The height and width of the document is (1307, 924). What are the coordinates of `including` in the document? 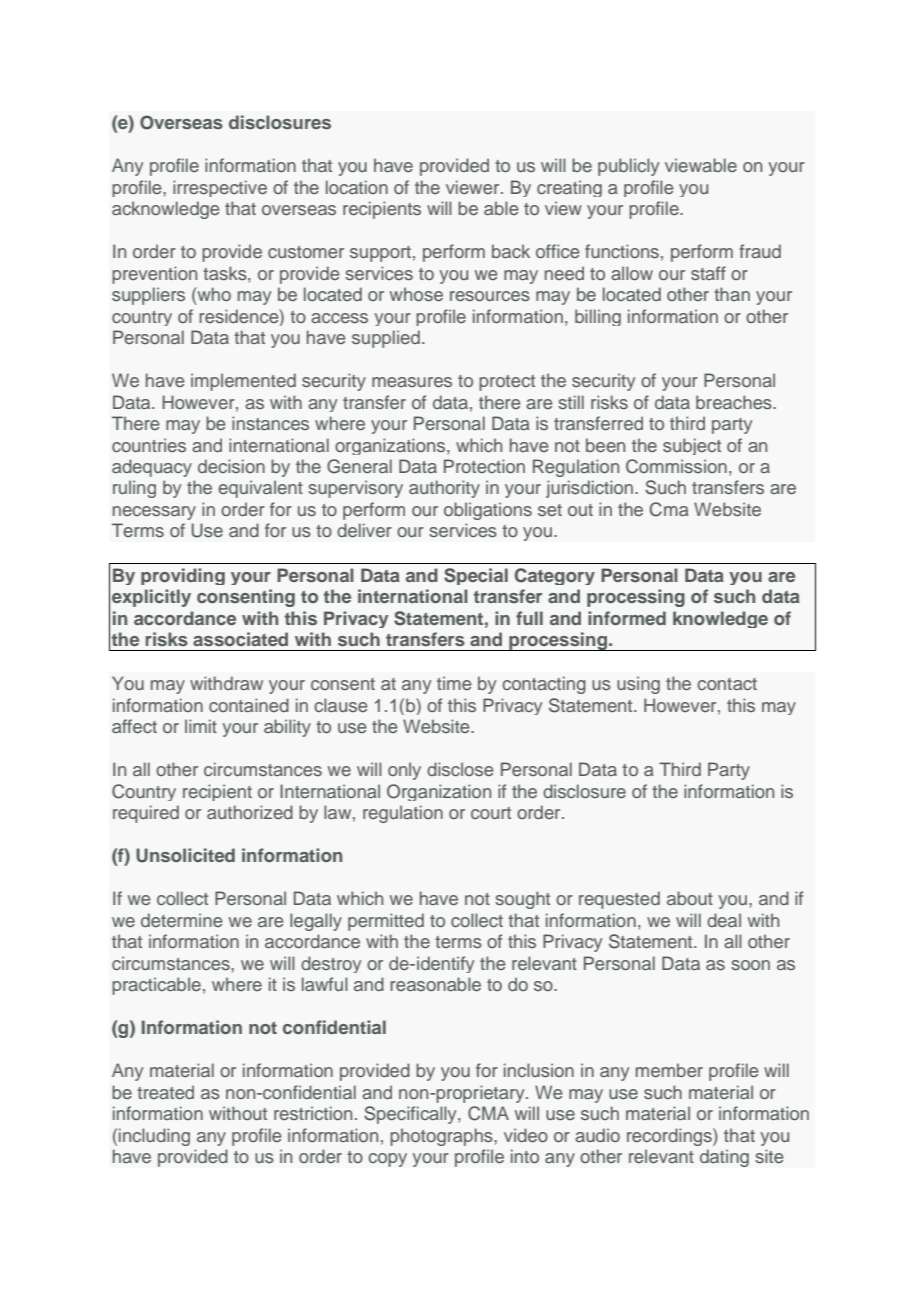 It's located at (154, 1137).
